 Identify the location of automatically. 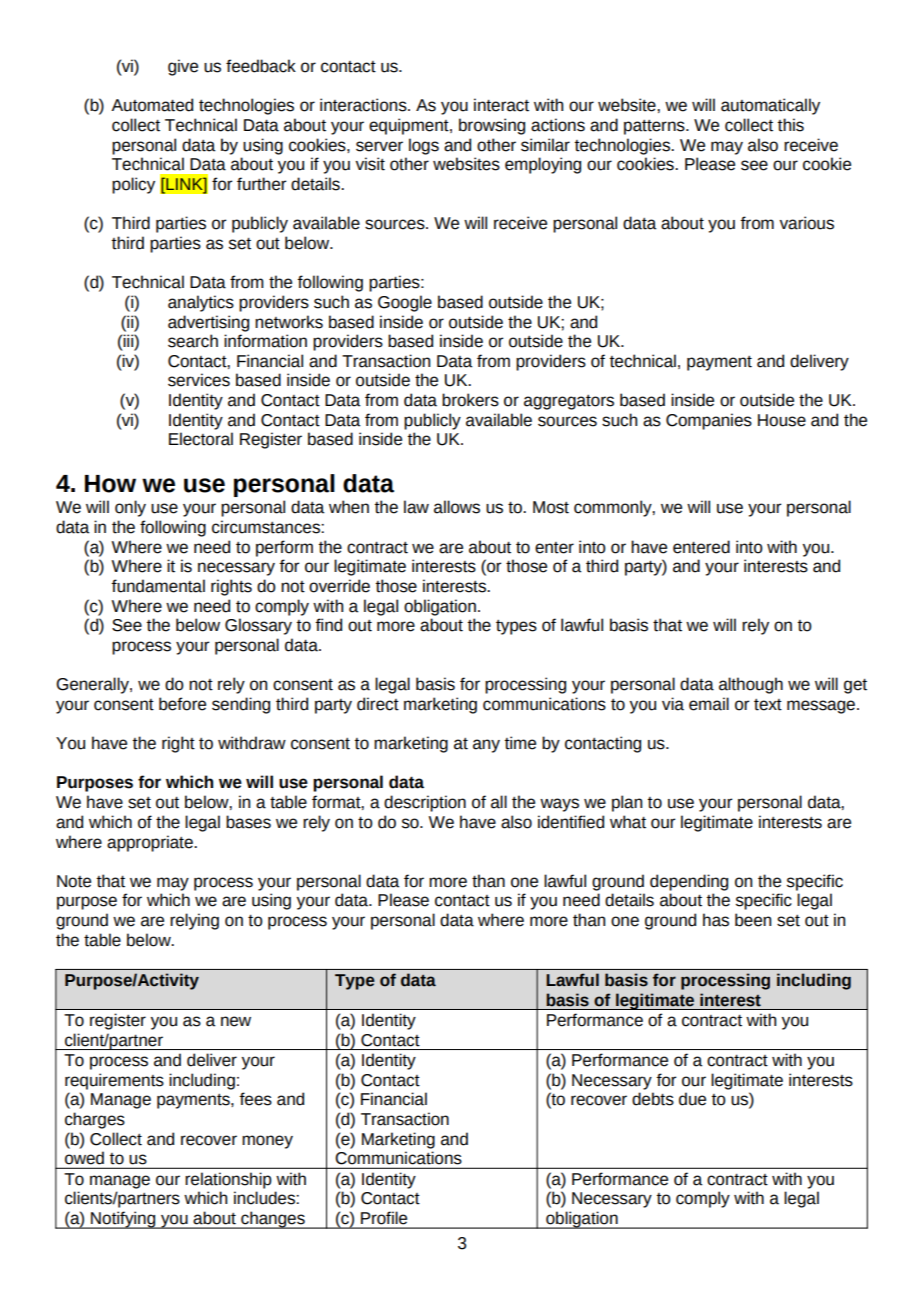
(770, 106).
